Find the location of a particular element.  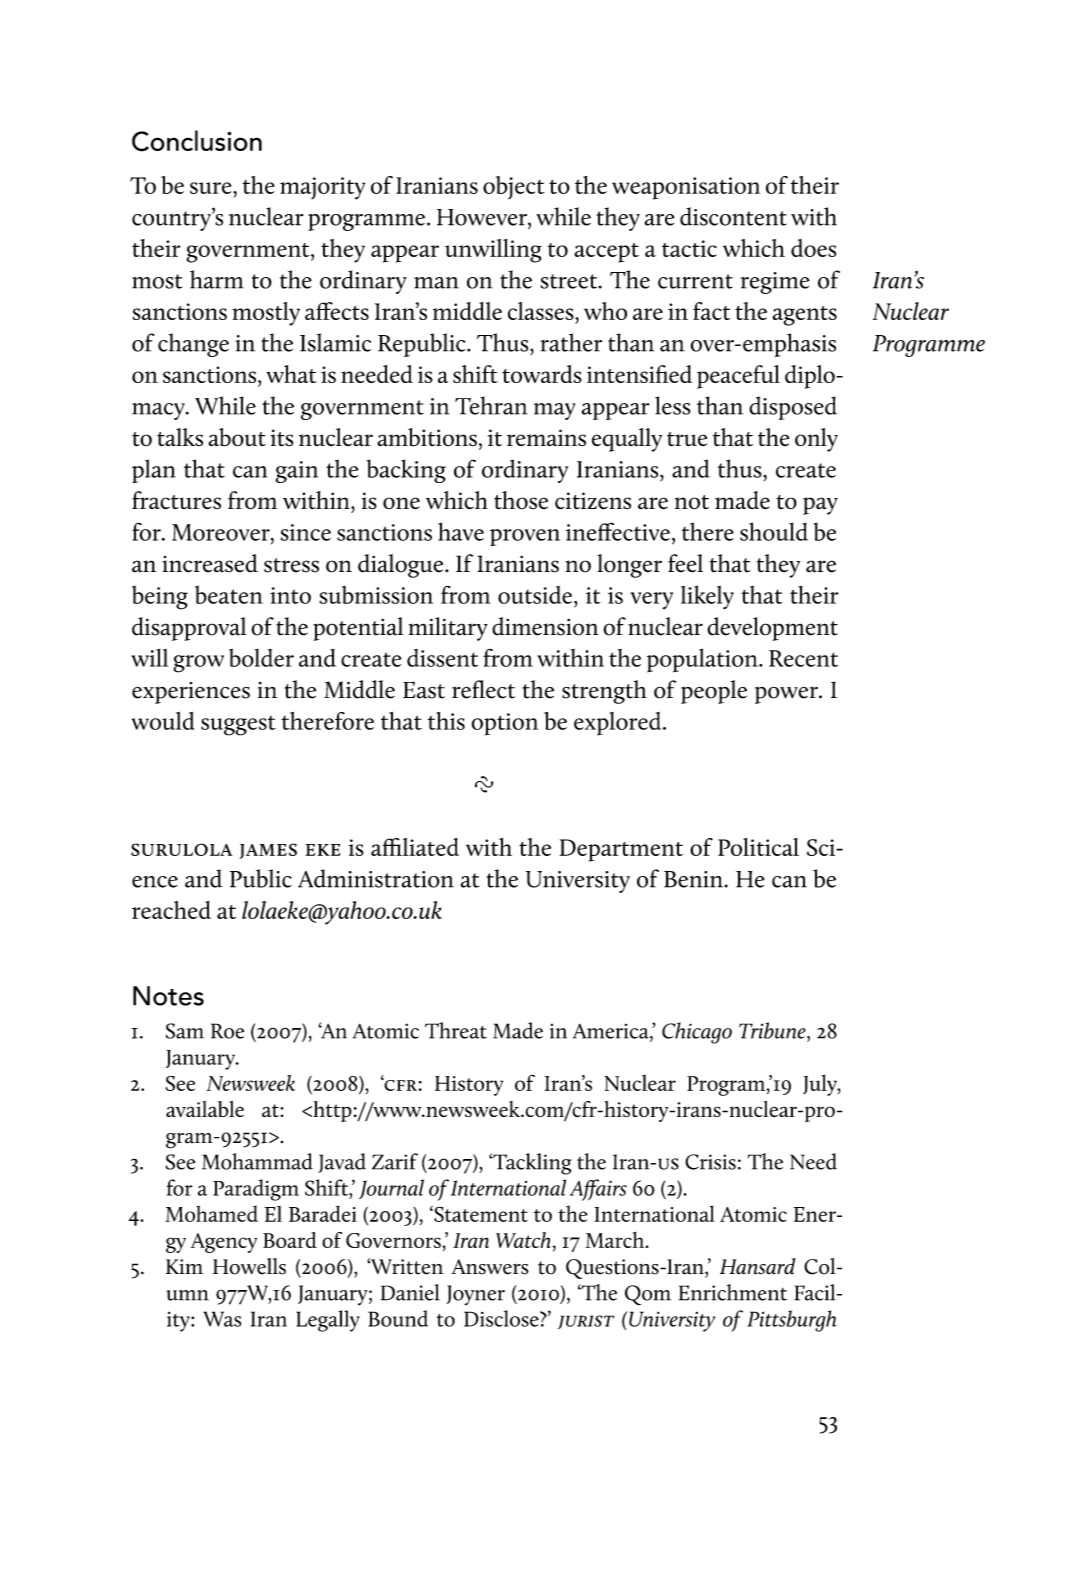

people is located at coordinates (714, 692).
